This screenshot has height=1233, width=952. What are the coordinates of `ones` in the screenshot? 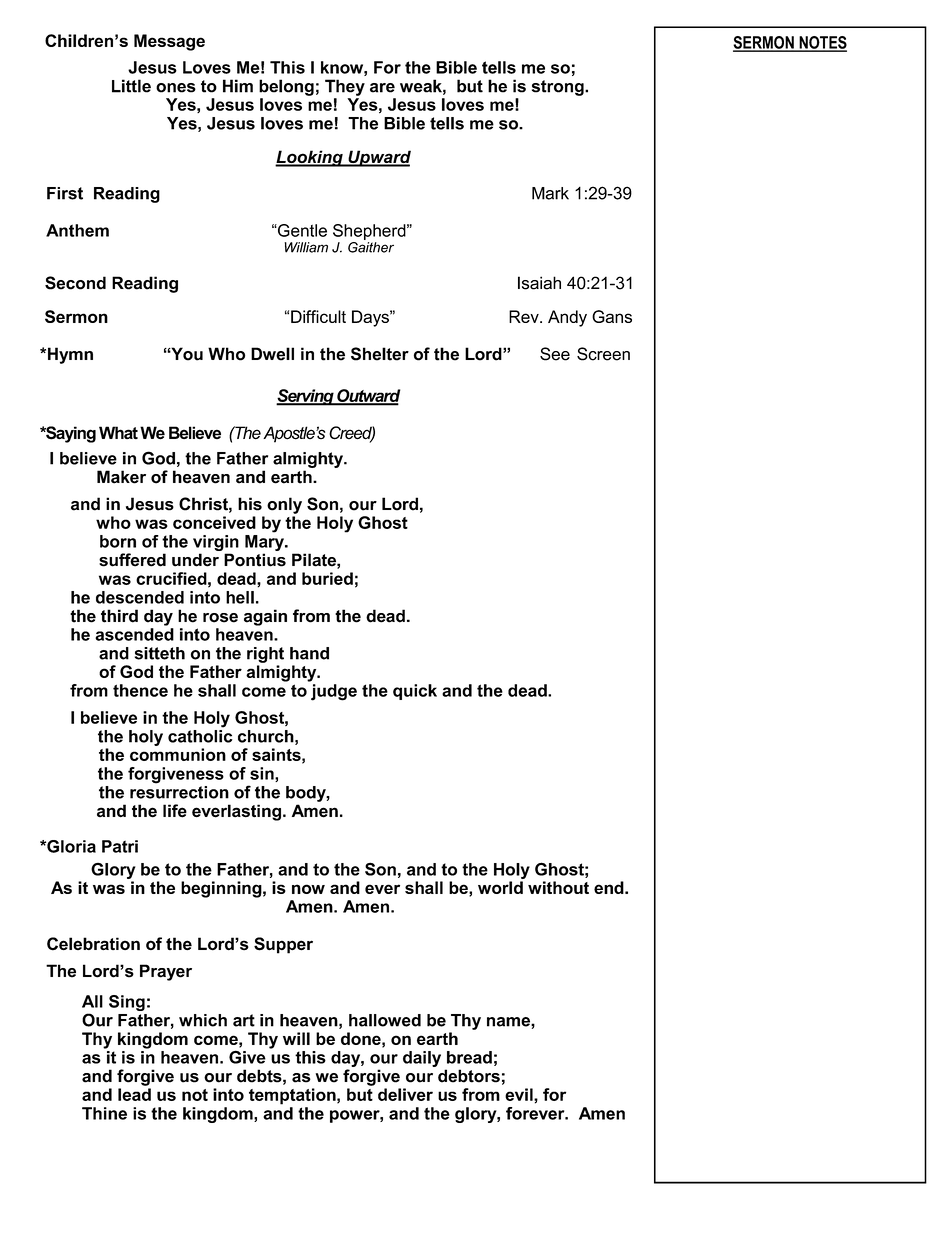 It's located at (176, 88).
